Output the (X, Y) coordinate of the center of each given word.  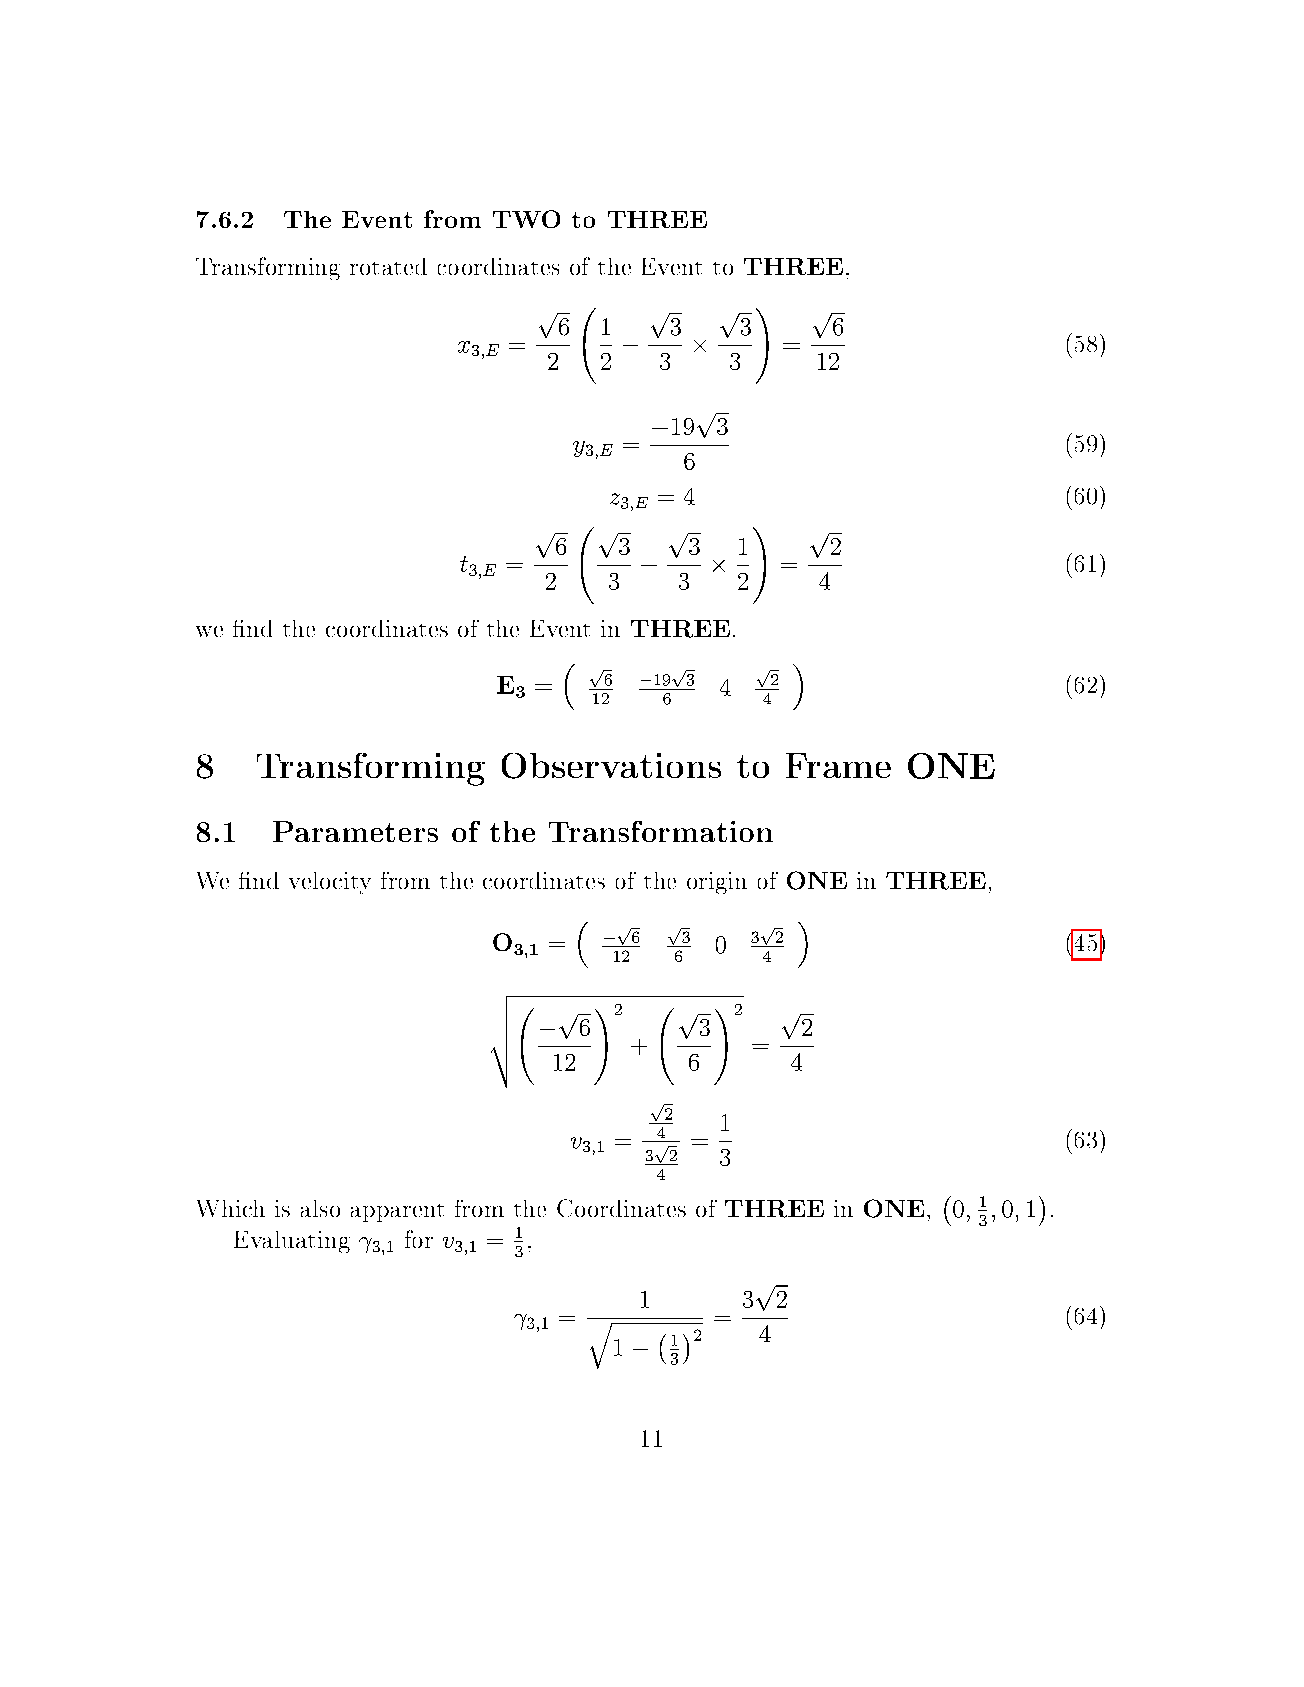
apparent (397, 1213)
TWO (526, 219)
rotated (388, 266)
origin (717, 883)
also (320, 1208)
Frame (838, 765)
